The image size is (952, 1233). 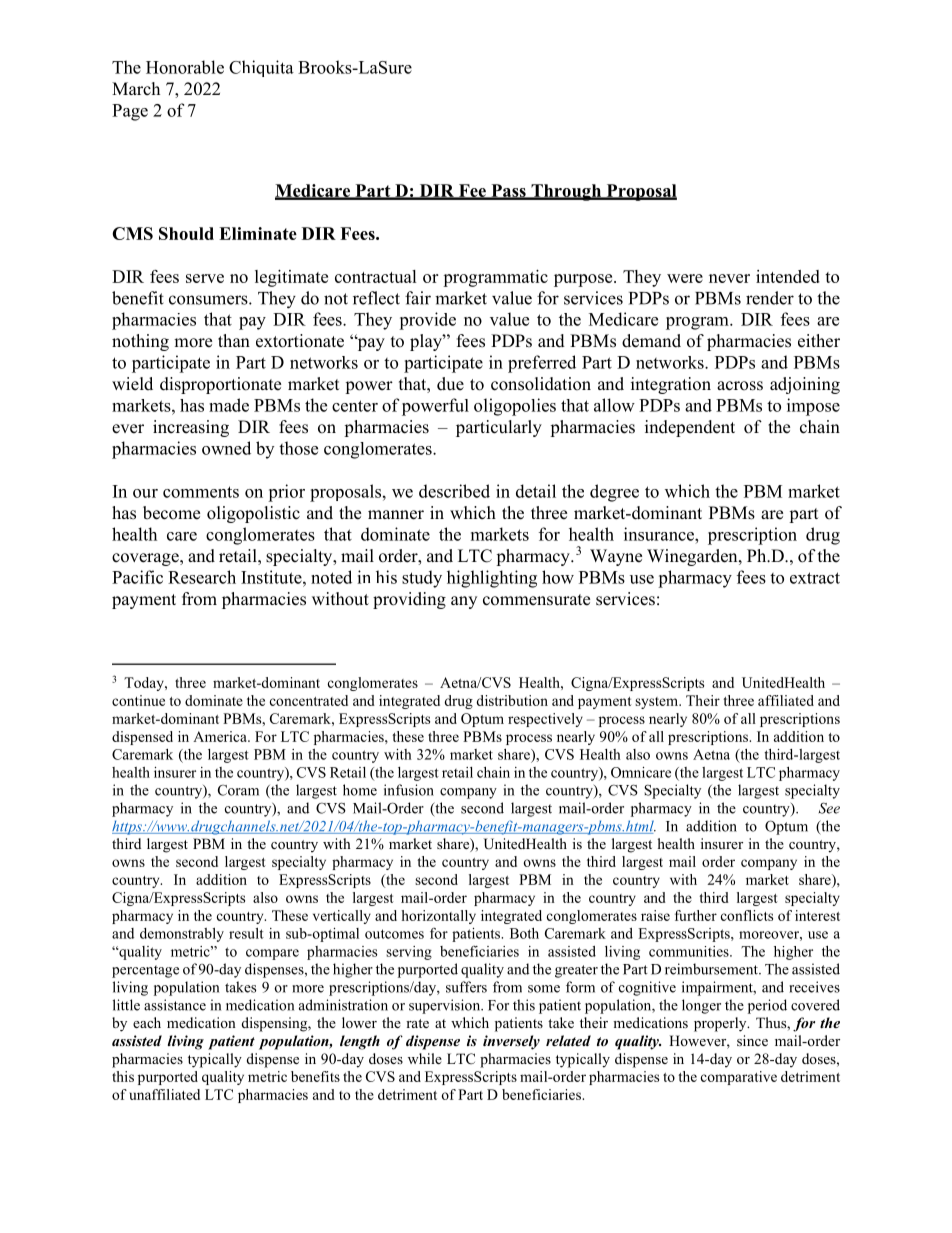 What do you see at coordinates (566, 192) in the document?
I see `Through` at bounding box center [566, 192].
